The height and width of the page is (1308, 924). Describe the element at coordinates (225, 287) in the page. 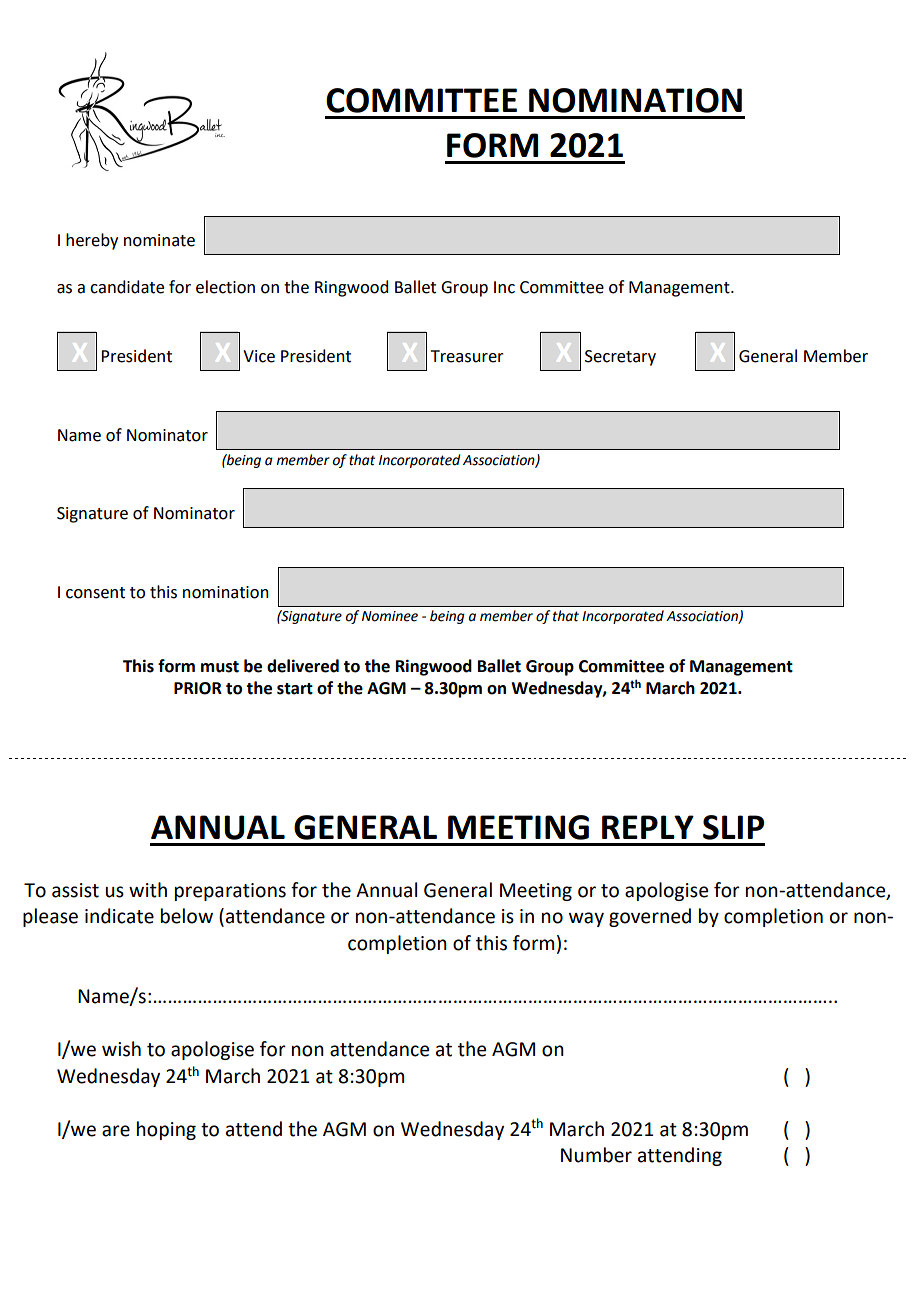

I see `election` at that location.
